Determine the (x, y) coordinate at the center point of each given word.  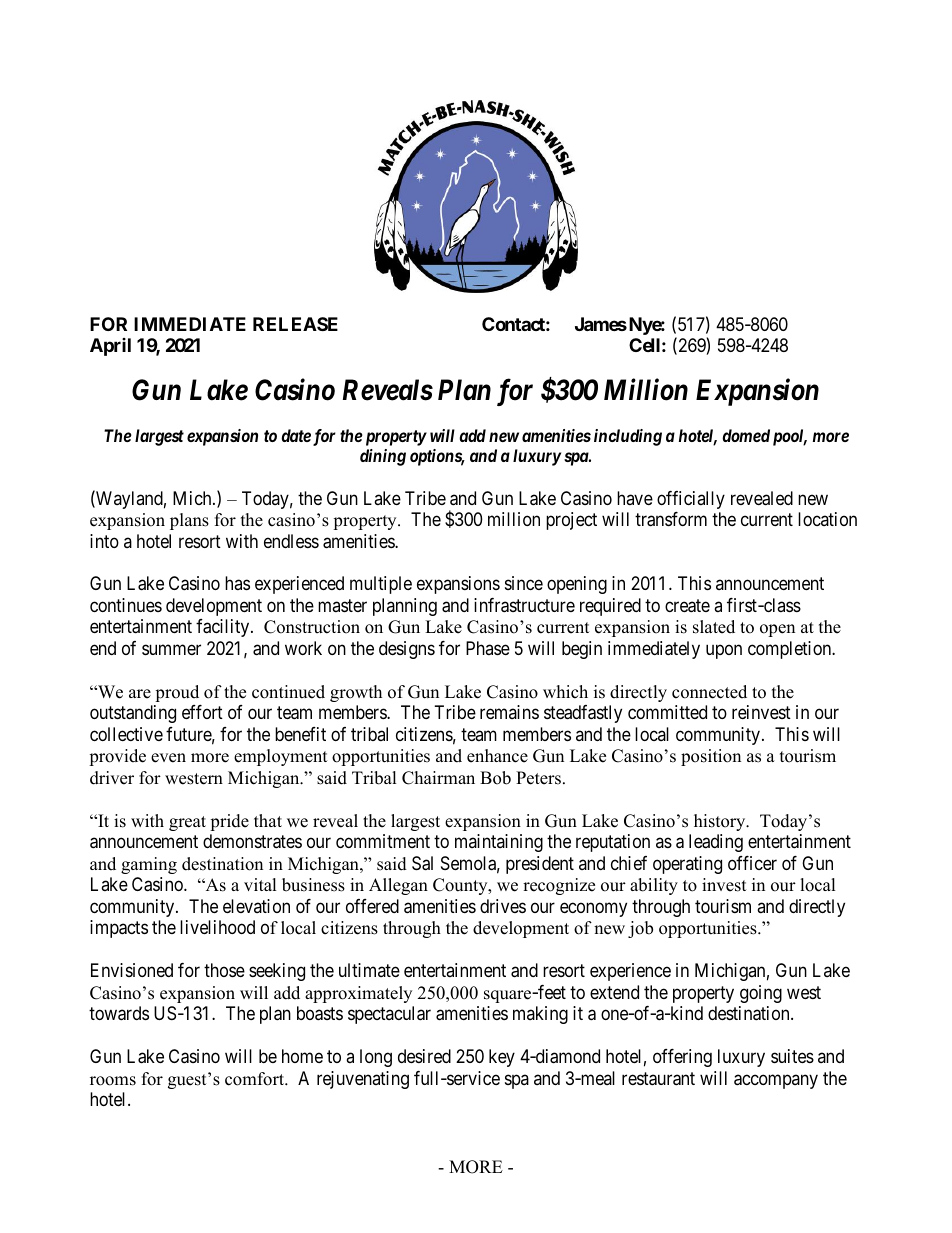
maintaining (499, 843)
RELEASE (295, 324)
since (524, 583)
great (187, 823)
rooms (113, 1081)
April (110, 347)
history (721, 822)
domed (746, 435)
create (687, 606)
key (502, 1058)
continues (126, 605)
